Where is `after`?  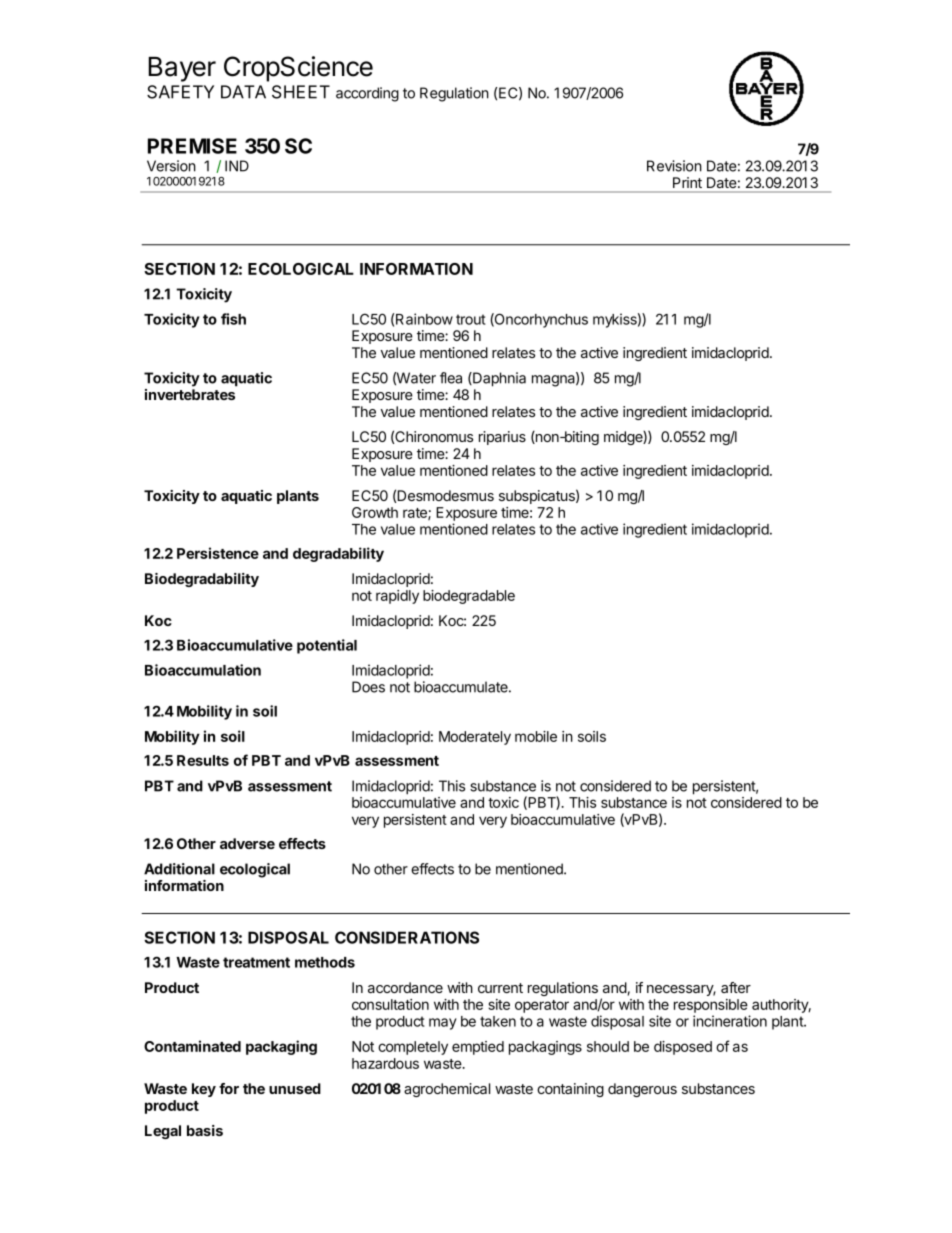 after is located at coordinates (736, 987).
